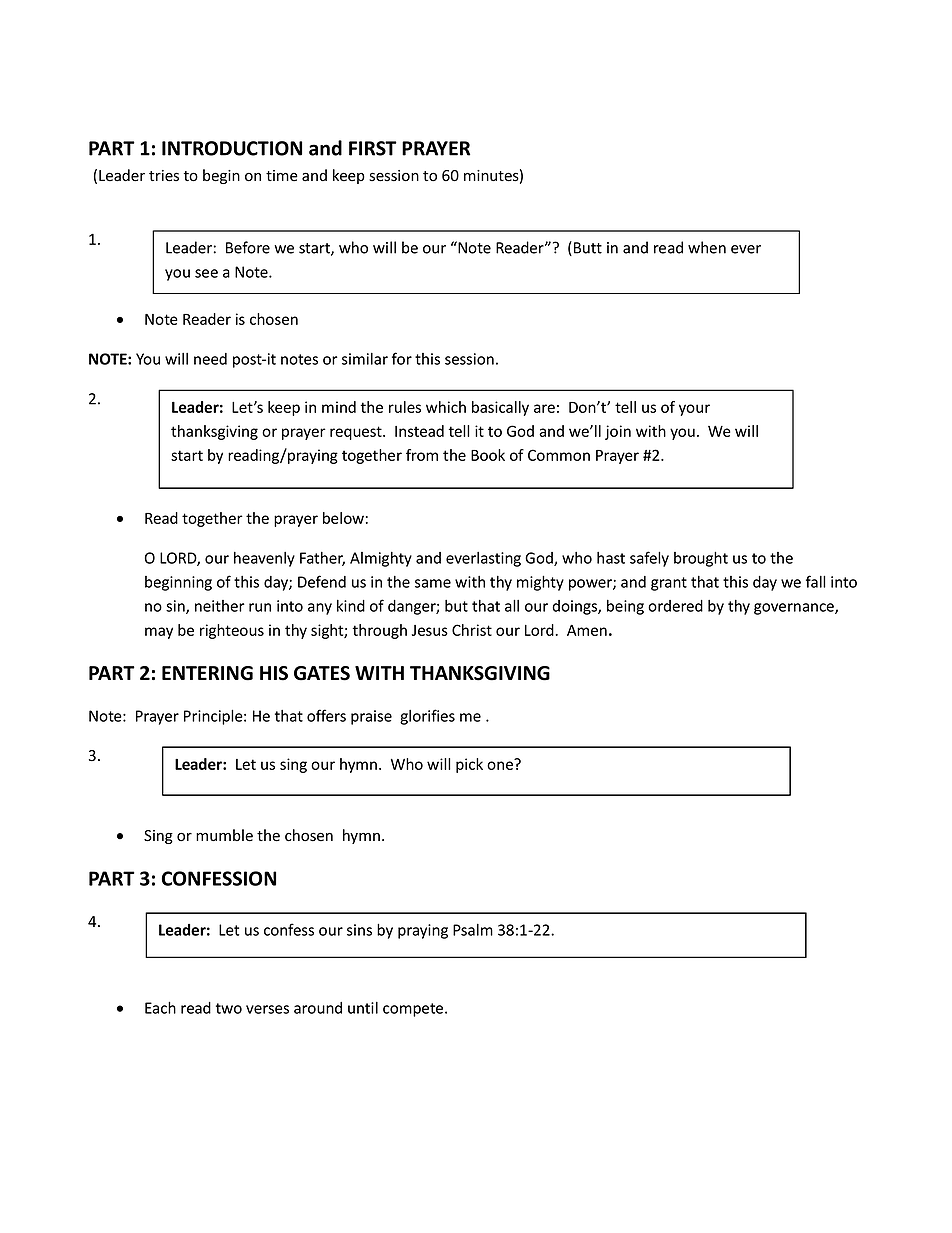 The height and width of the screenshot is (1233, 952). I want to click on when, so click(707, 247).
